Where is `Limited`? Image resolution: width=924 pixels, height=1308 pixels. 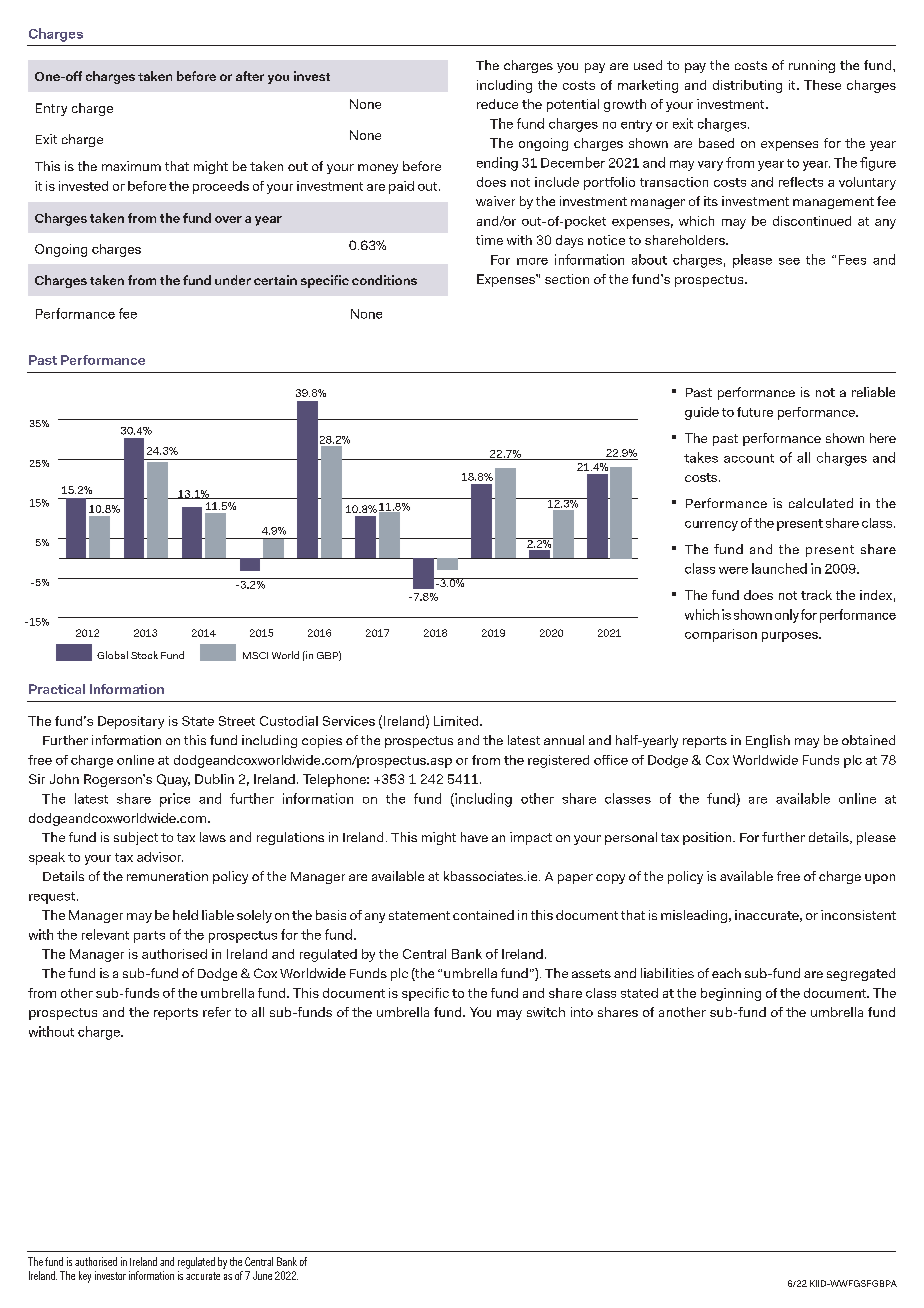
Limited is located at coordinates (457, 721).
